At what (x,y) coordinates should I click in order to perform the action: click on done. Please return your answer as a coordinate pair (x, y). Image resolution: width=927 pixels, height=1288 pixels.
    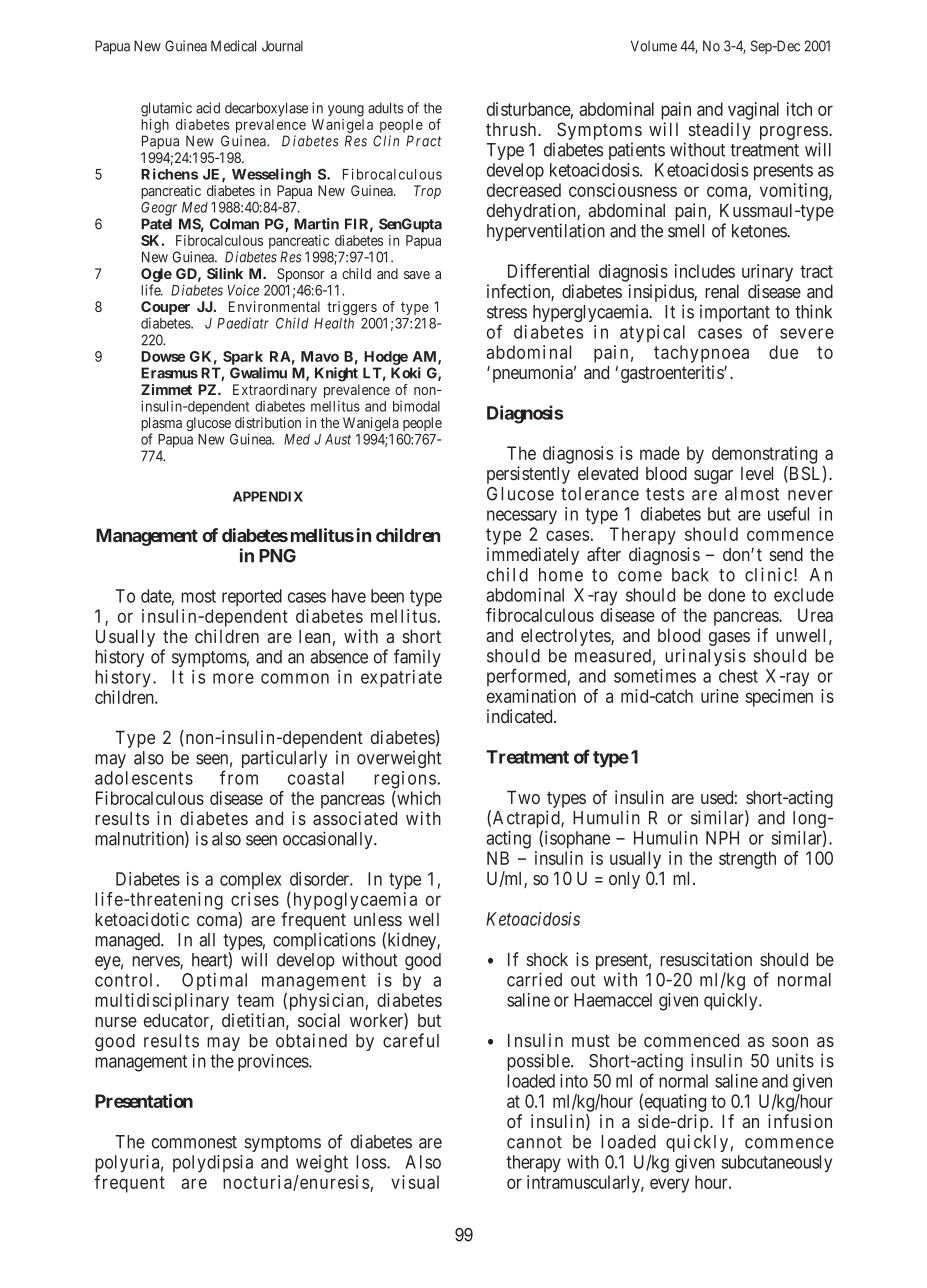
    Looking at the image, I should click on (726, 595).
